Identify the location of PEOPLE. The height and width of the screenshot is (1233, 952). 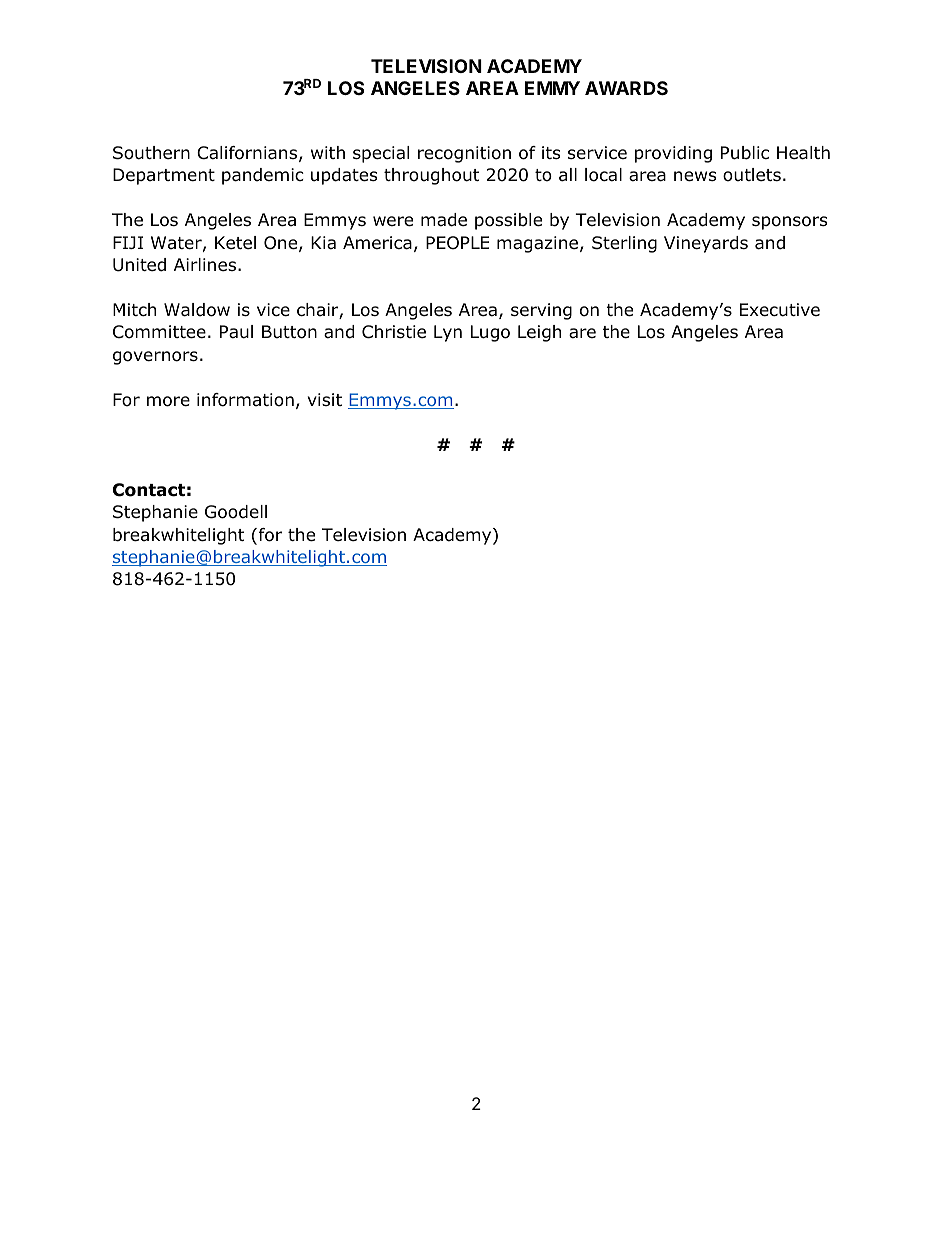
(457, 243).
